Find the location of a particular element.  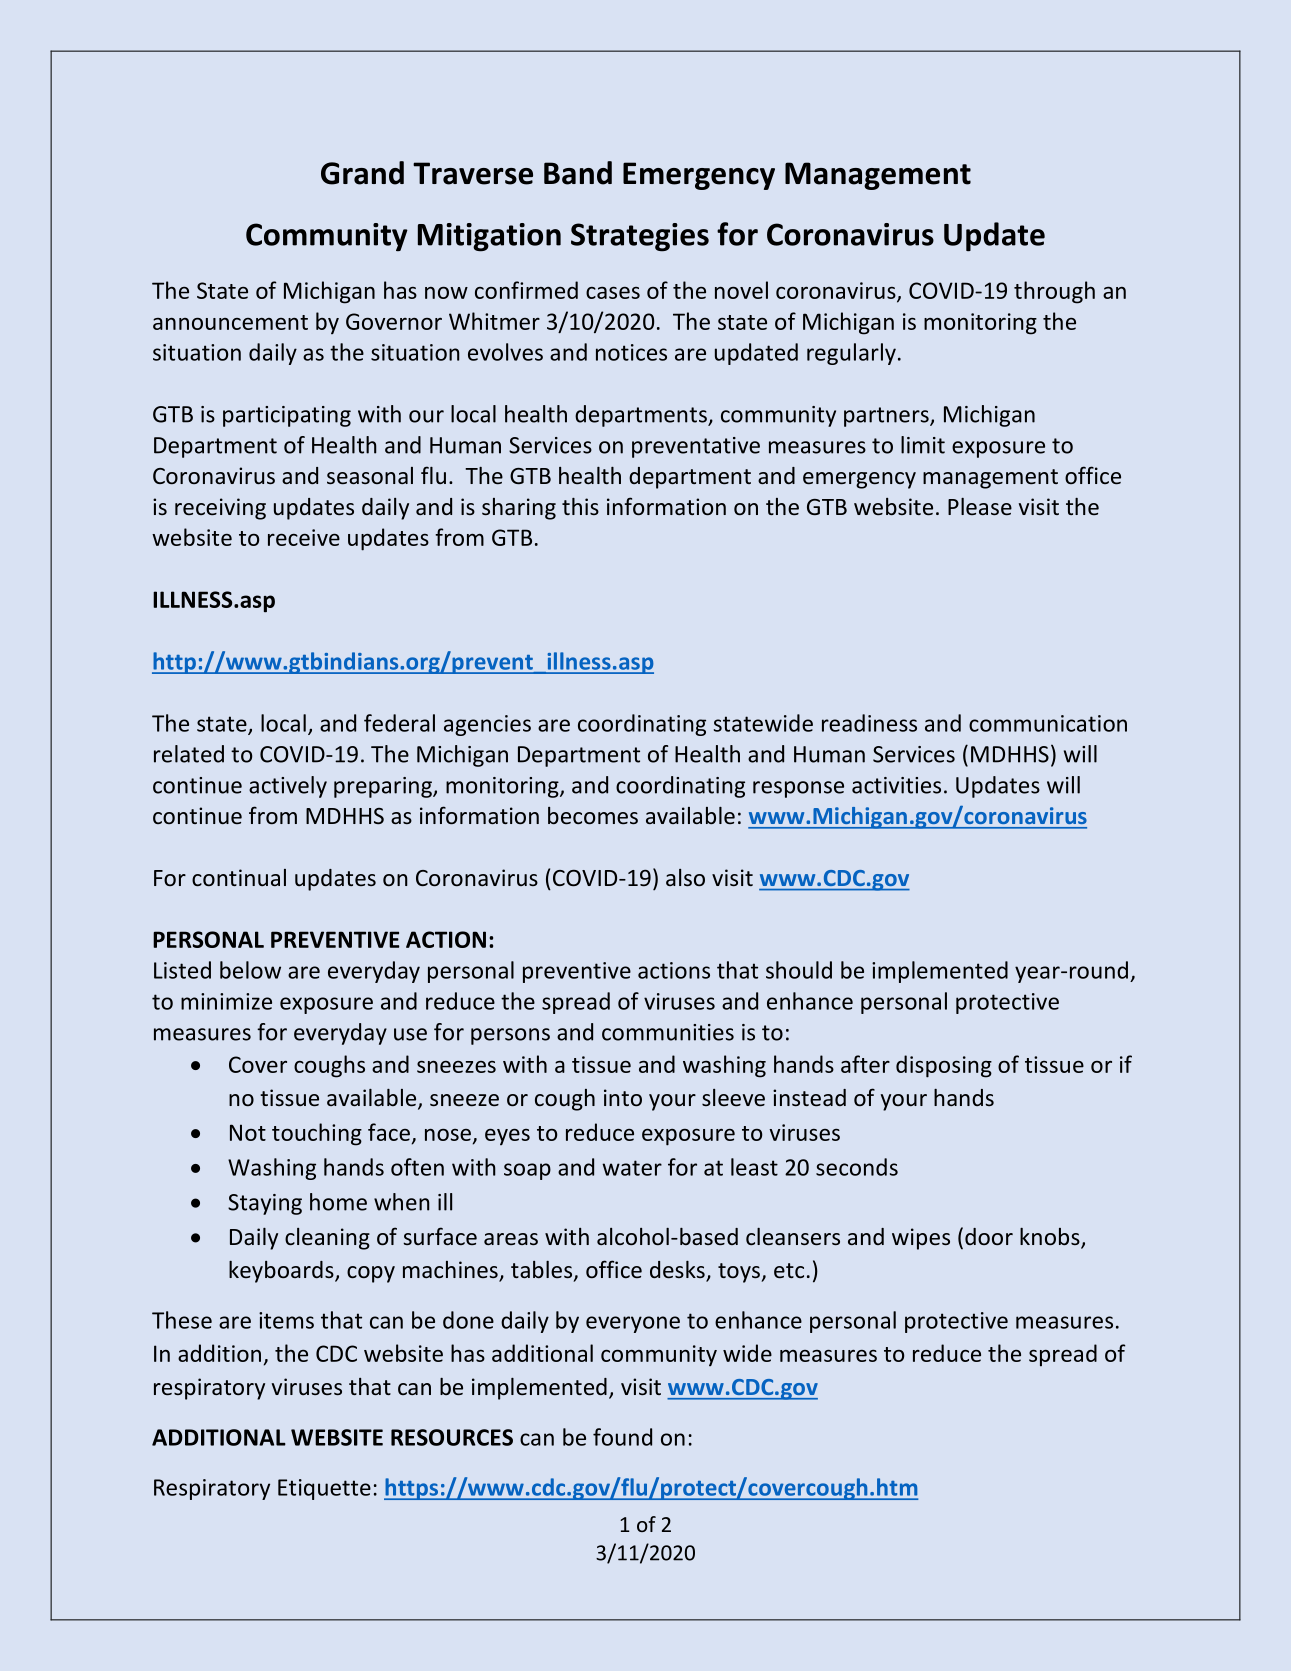

this is located at coordinates (580, 506).
